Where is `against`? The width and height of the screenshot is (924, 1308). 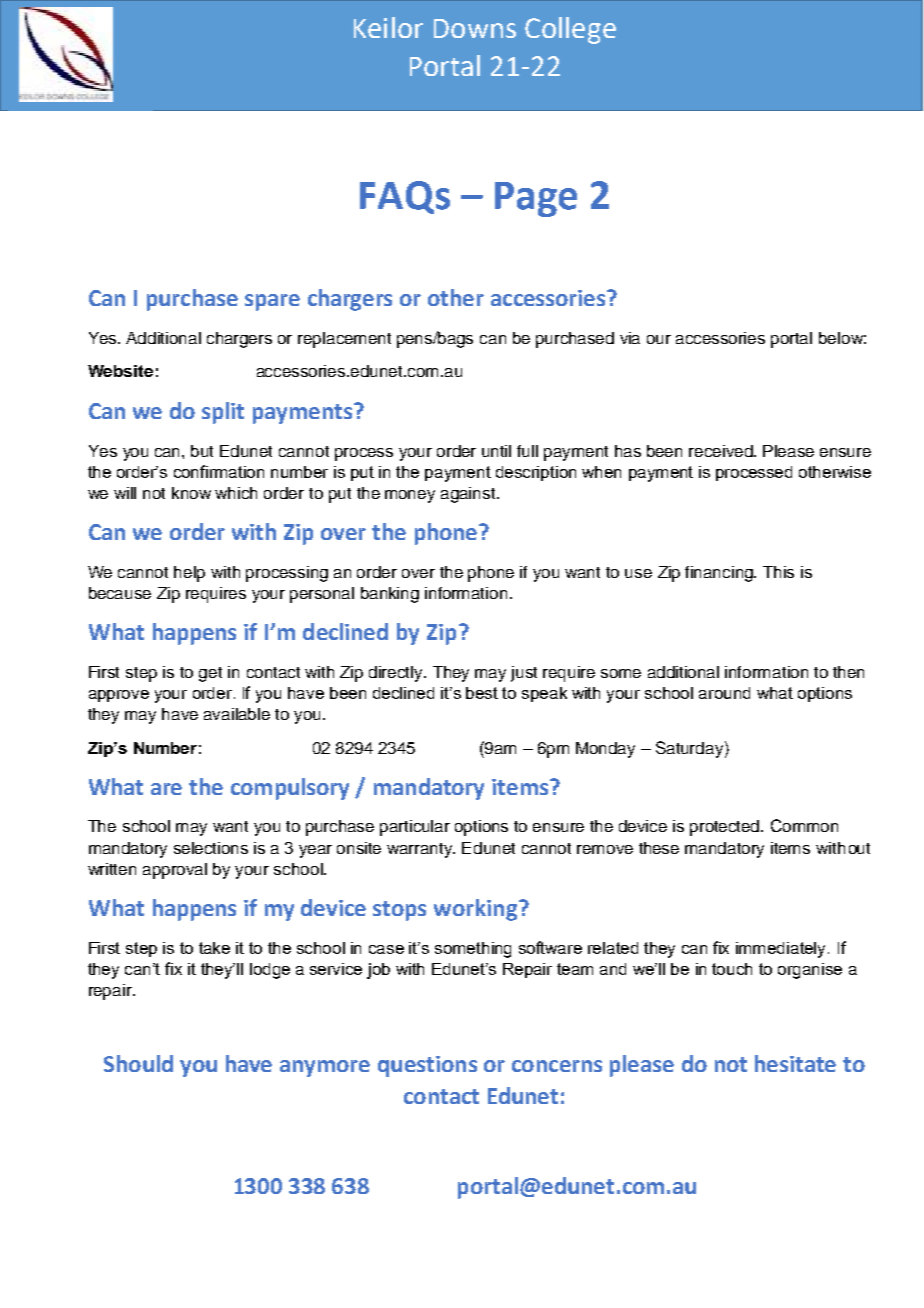
against is located at coordinates (469, 495).
